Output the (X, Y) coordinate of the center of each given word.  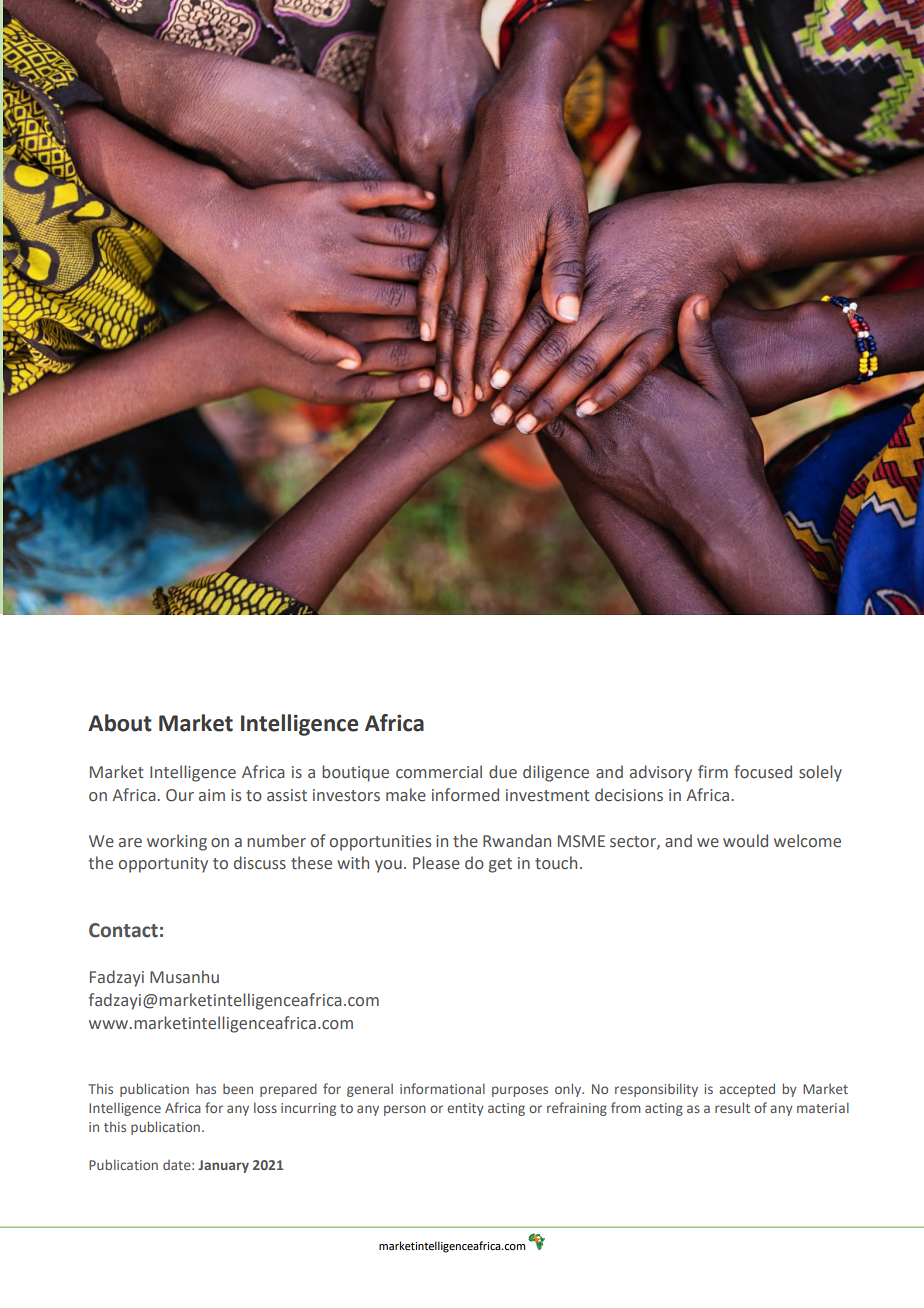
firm (713, 771)
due (503, 772)
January (223, 1166)
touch (556, 862)
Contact (123, 930)
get (500, 865)
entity (465, 1109)
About (120, 723)
